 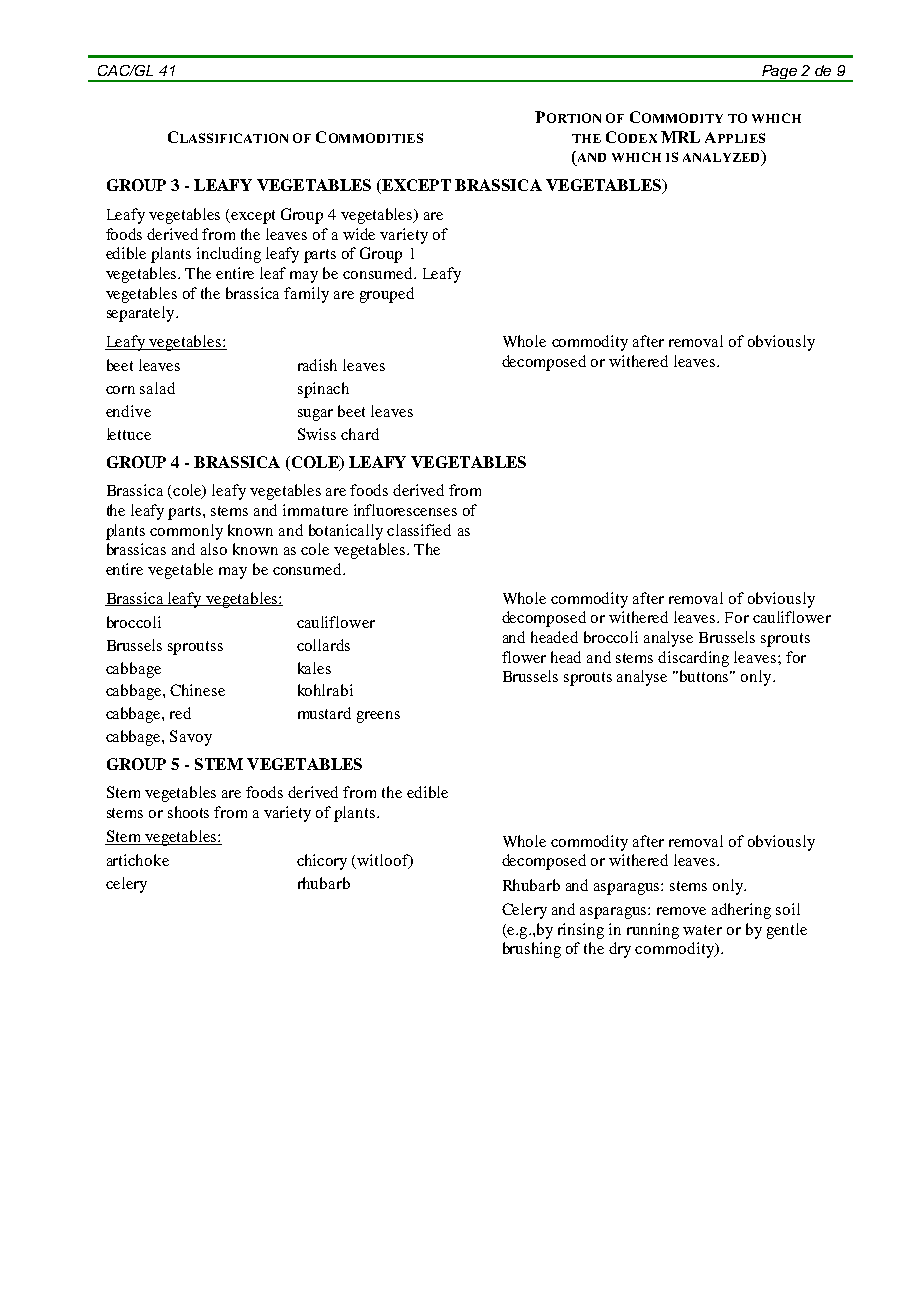 What do you see at coordinates (702, 930) in the document?
I see `water` at bounding box center [702, 930].
